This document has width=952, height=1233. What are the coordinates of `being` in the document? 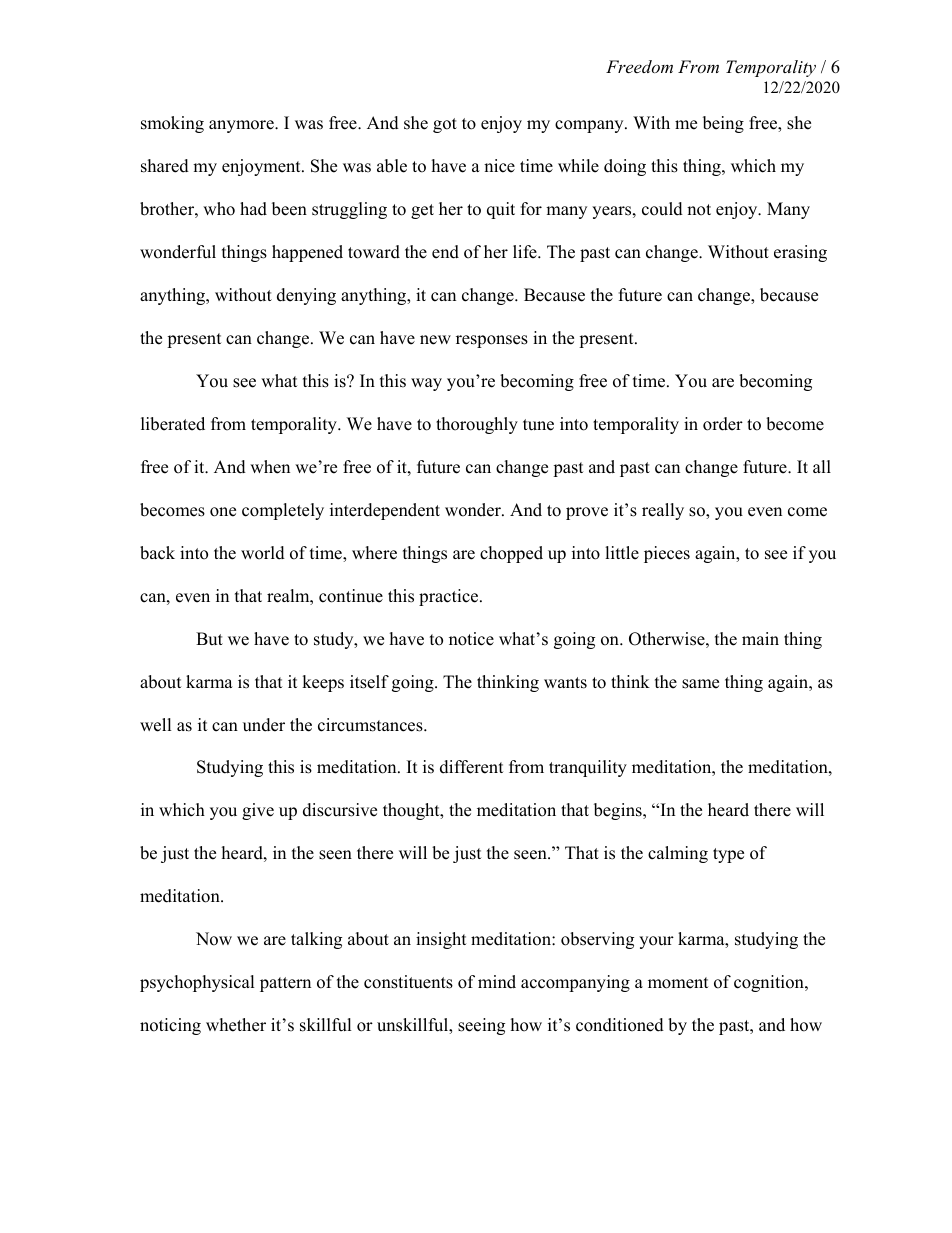 It's located at (723, 124).
